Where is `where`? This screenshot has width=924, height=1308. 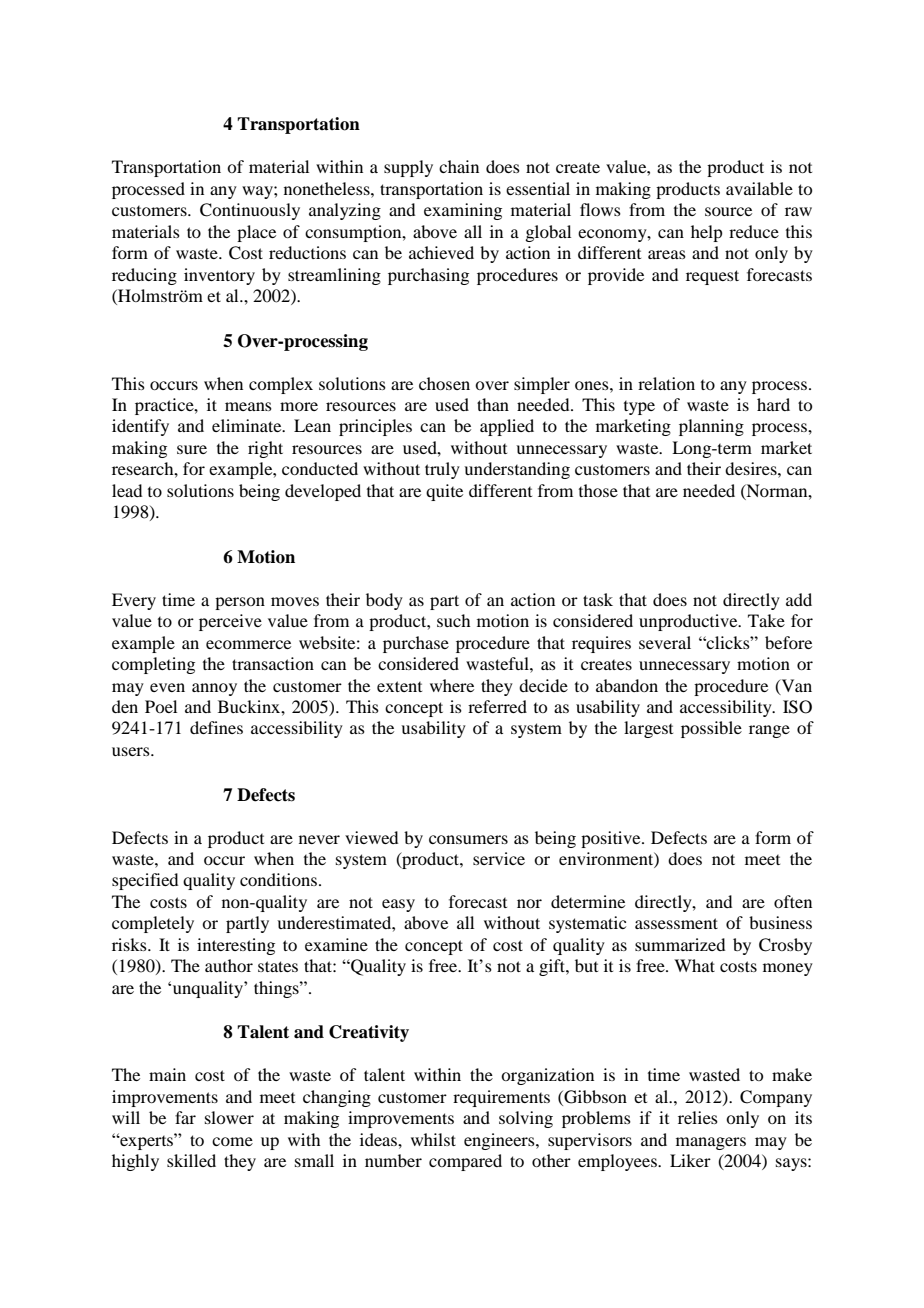 where is located at coordinates (452, 685).
